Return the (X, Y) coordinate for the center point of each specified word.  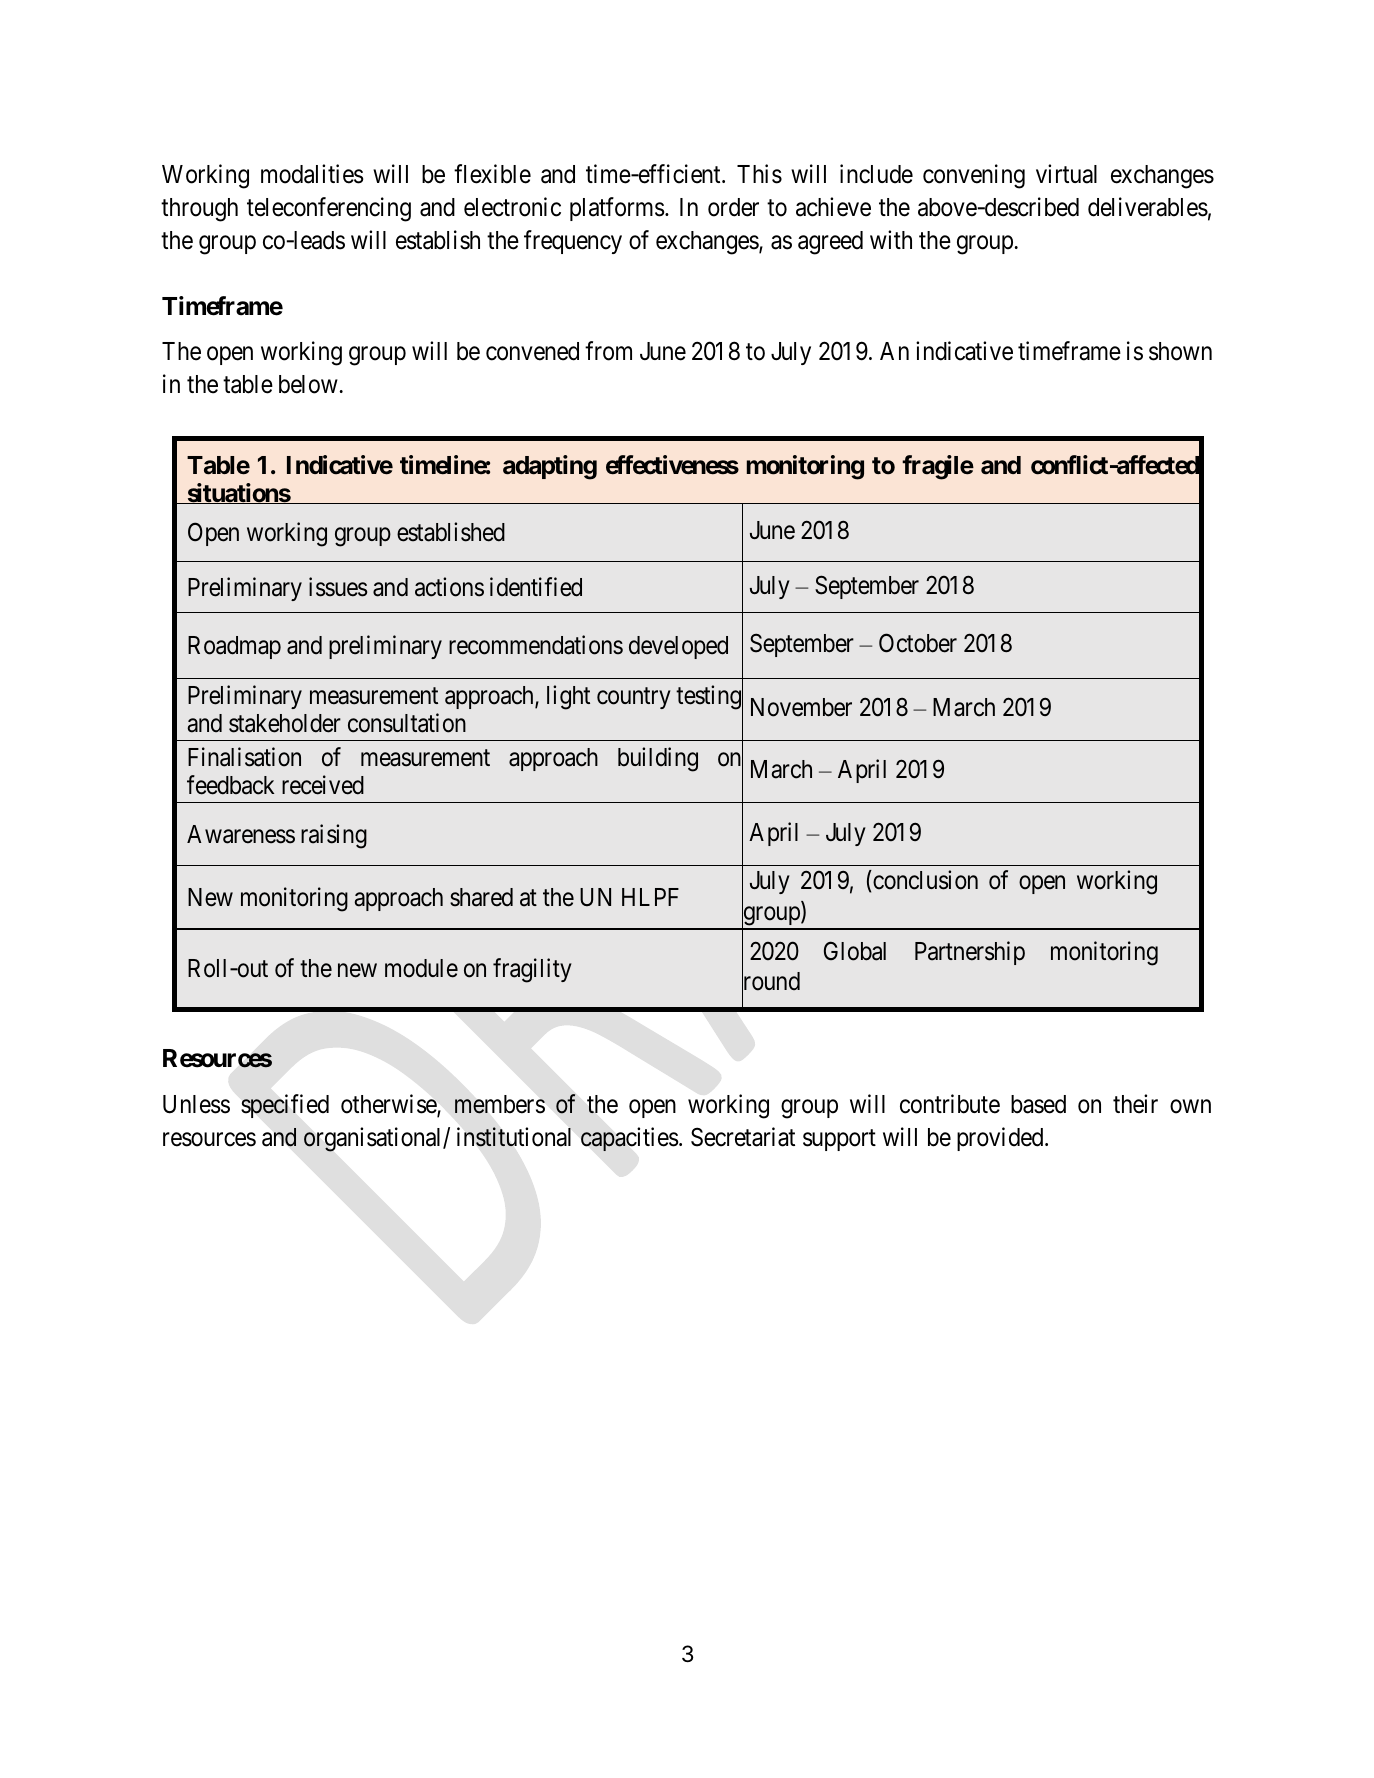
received (323, 785)
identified (536, 587)
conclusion (924, 880)
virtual (1066, 174)
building (658, 759)
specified (285, 1106)
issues (338, 587)
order (733, 207)
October (918, 643)
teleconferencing (329, 209)
